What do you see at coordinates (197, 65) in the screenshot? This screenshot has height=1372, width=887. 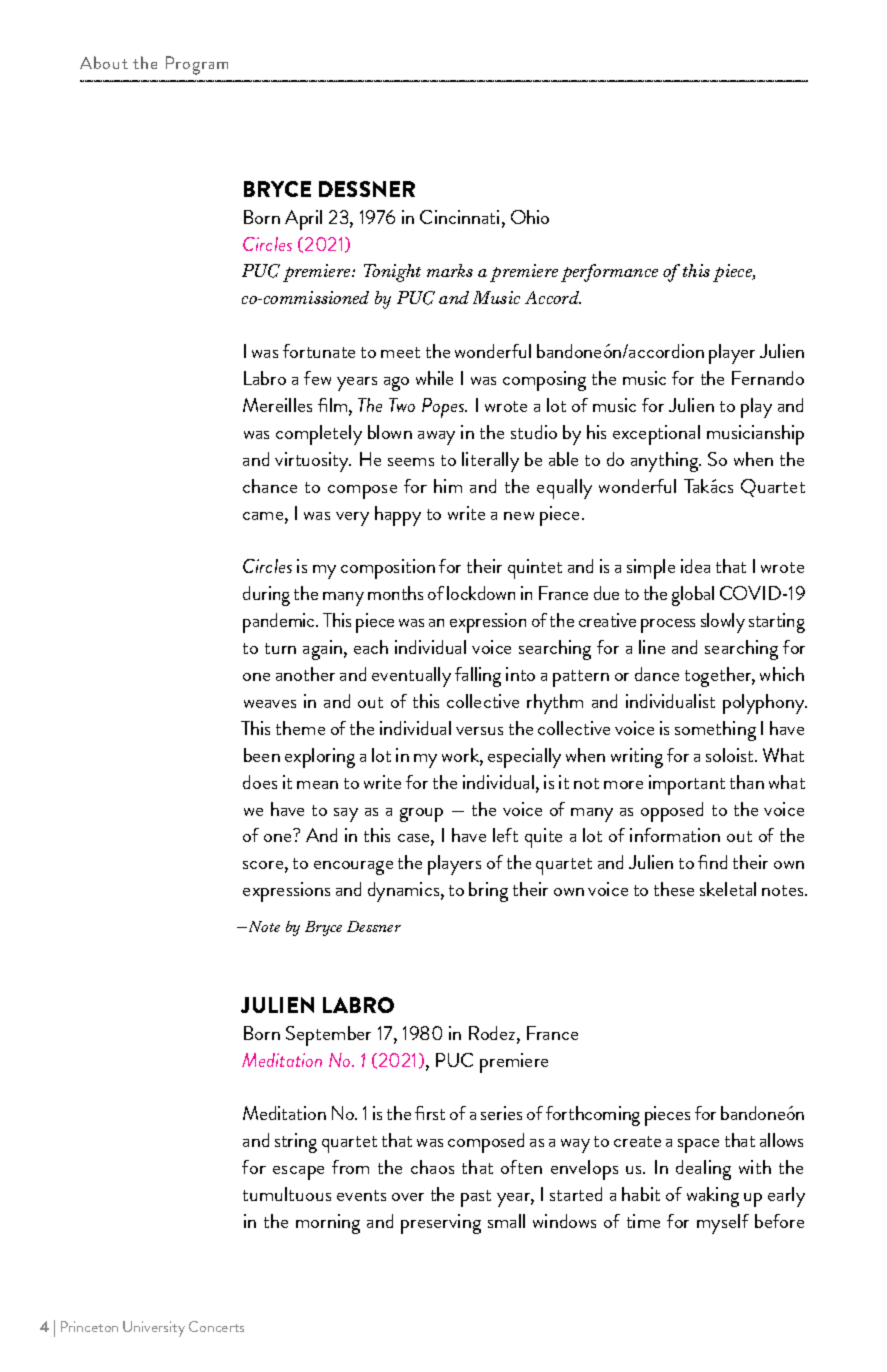 I see `Program` at bounding box center [197, 65].
